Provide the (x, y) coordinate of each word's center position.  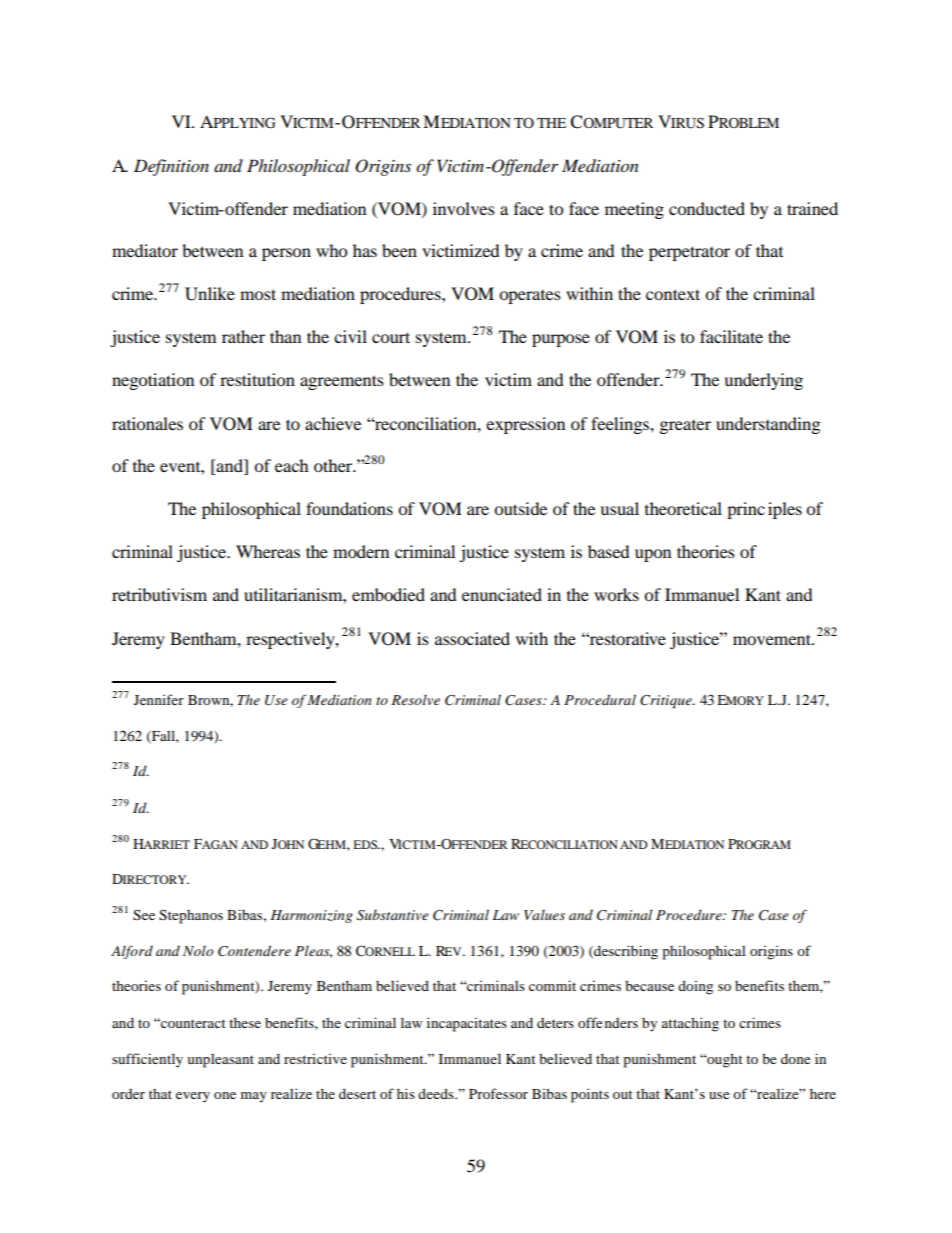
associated (472, 638)
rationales (147, 423)
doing (695, 987)
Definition (171, 167)
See (144, 915)
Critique (667, 702)
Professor (498, 1093)
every (193, 1097)
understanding (768, 425)
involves (464, 208)
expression (525, 425)
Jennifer (159, 699)
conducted (707, 208)
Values (544, 915)
